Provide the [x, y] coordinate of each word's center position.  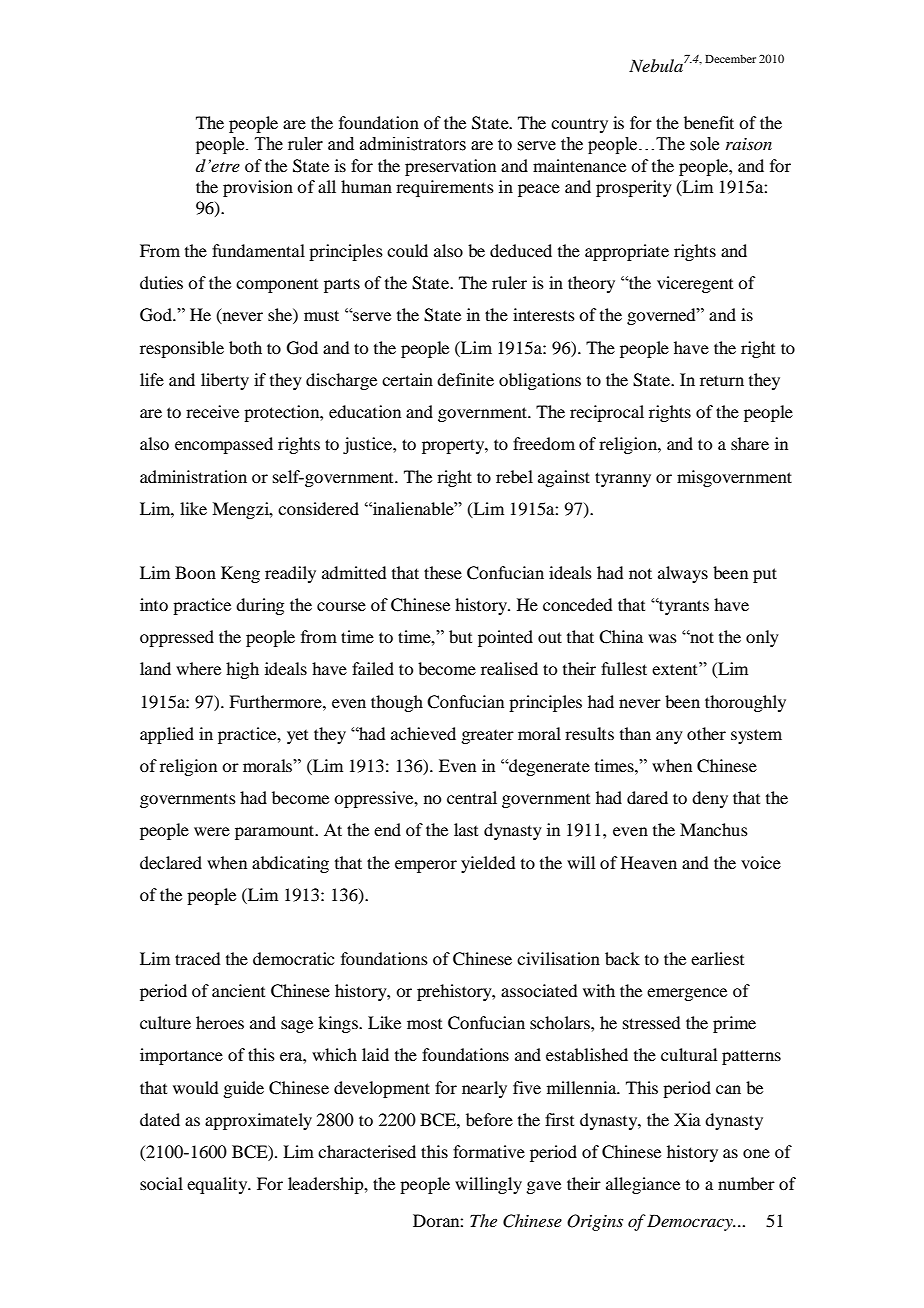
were [212, 831]
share [750, 443]
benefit [709, 122]
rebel [514, 476]
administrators [413, 144]
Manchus [714, 829]
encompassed [224, 445]
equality [218, 1185]
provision [258, 188]
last [466, 829]
